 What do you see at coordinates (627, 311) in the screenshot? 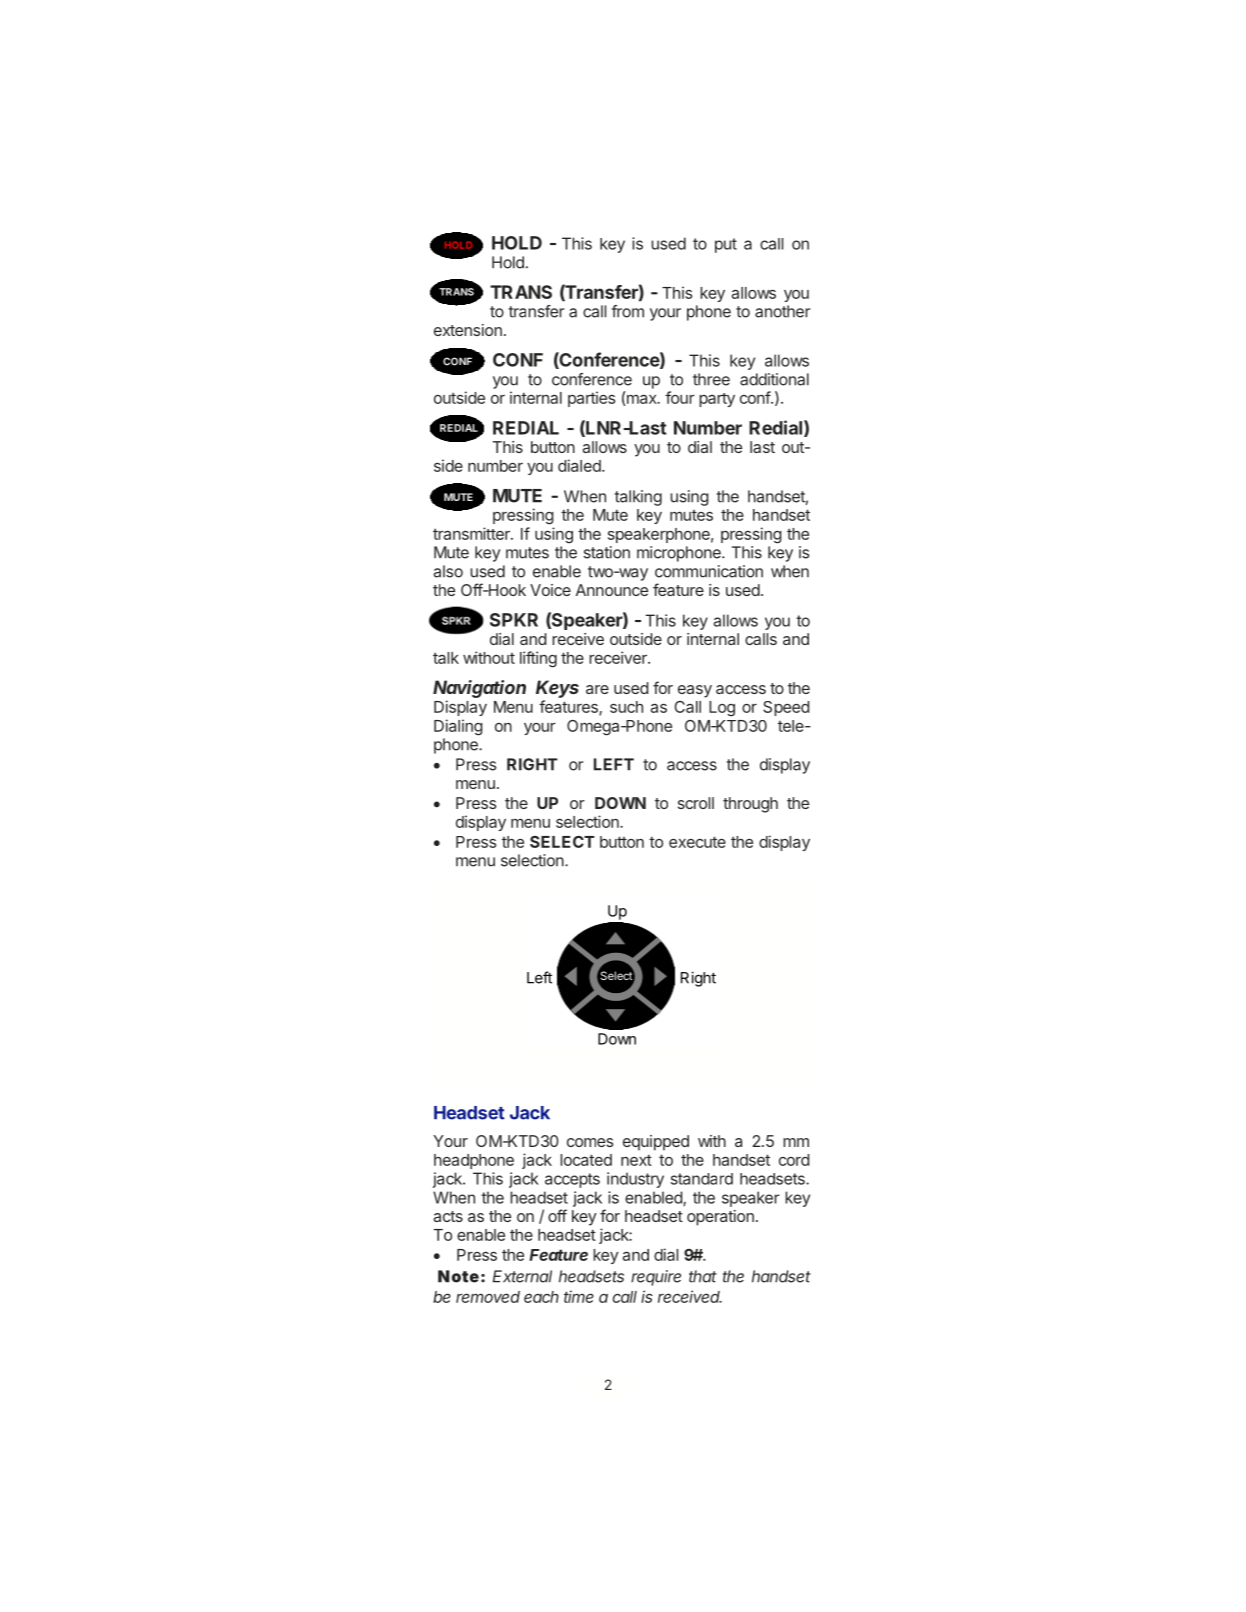
I see `from` at bounding box center [627, 311].
